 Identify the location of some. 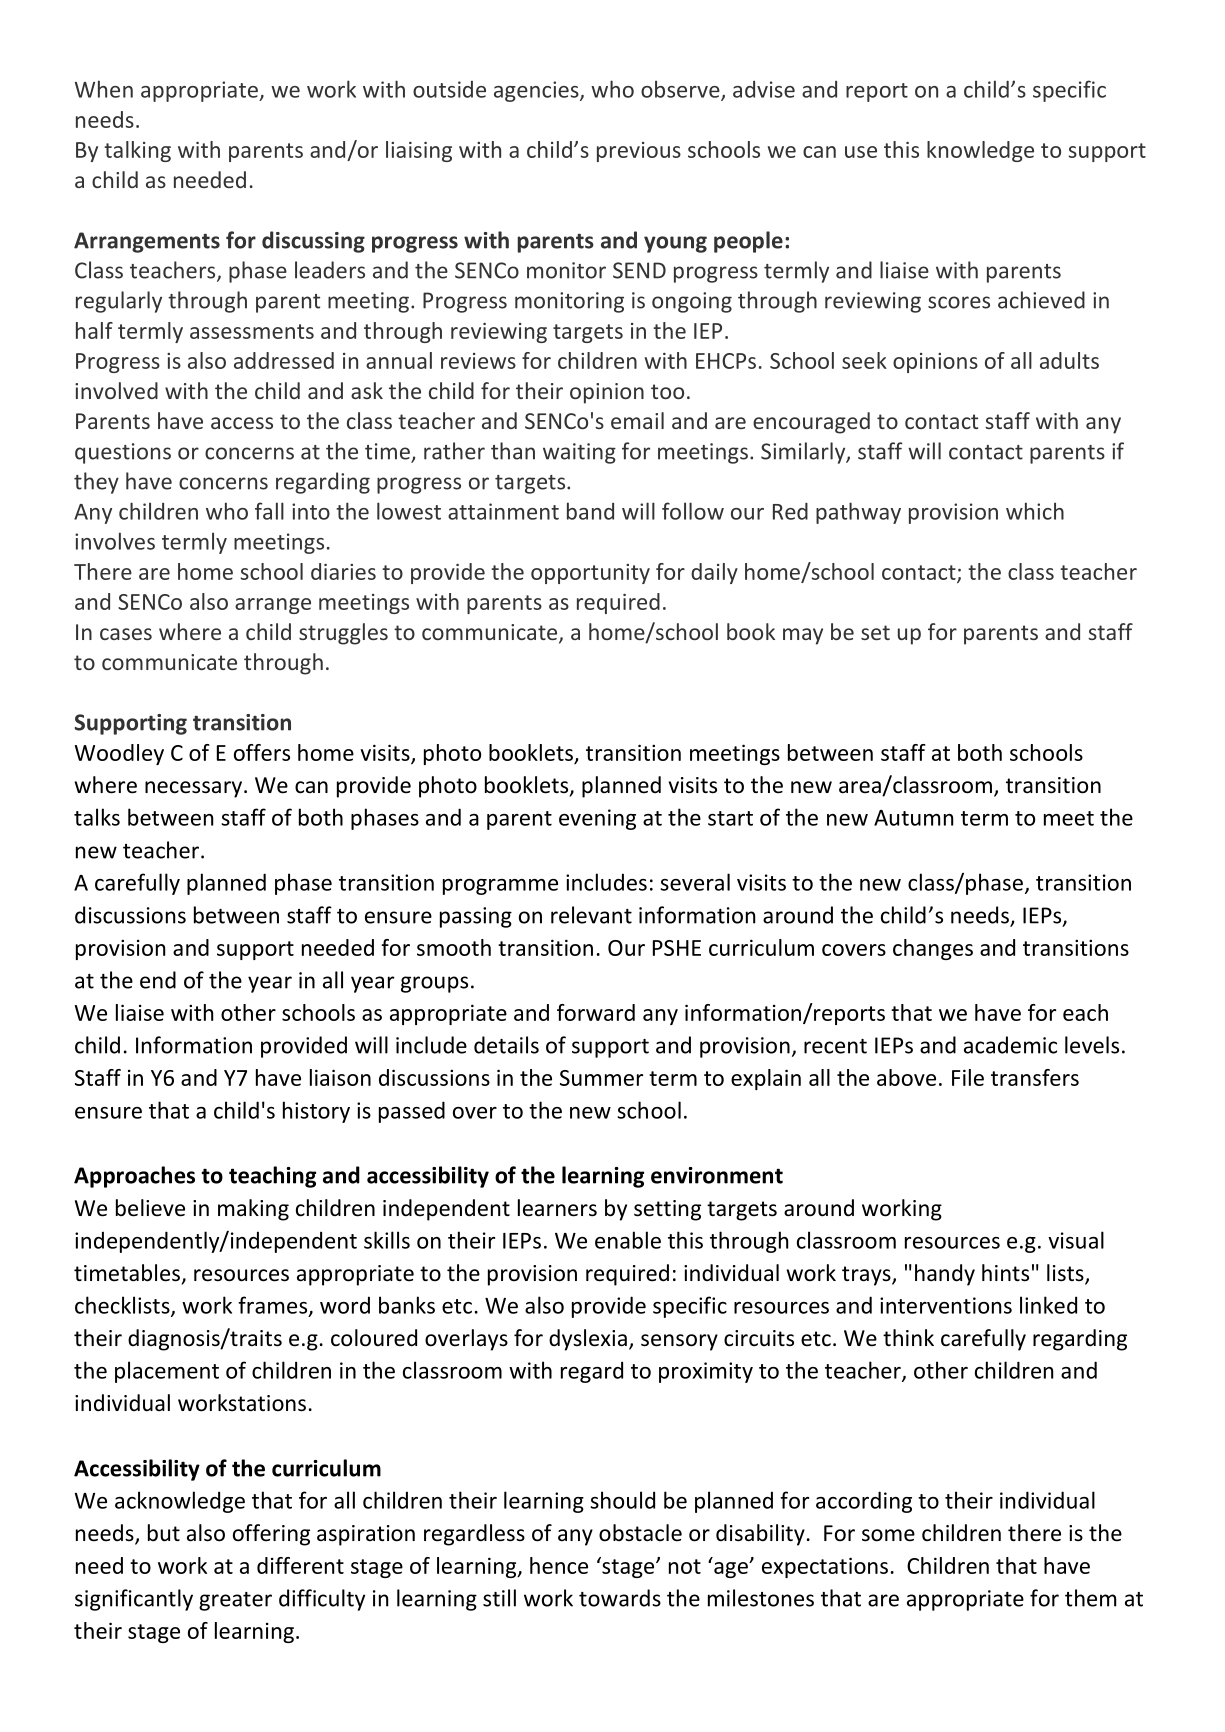
(888, 1535).
